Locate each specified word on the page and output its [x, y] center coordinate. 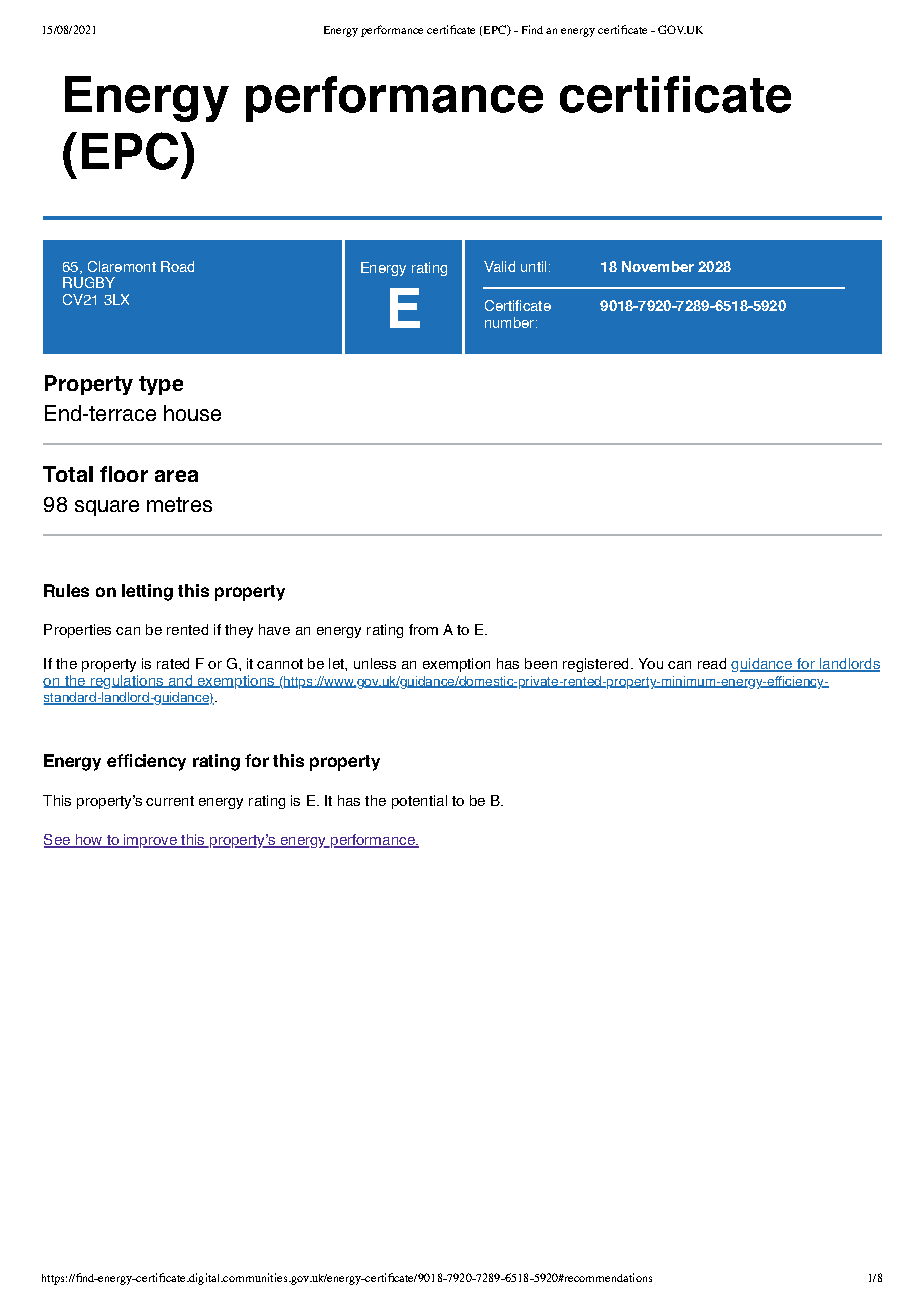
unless [375, 663]
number [511, 322]
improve [150, 841]
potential [419, 802]
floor [124, 474]
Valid [499, 266]
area [176, 476]
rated [173, 663]
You [651, 663]
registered [595, 665]
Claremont [122, 266]
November [658, 266]
